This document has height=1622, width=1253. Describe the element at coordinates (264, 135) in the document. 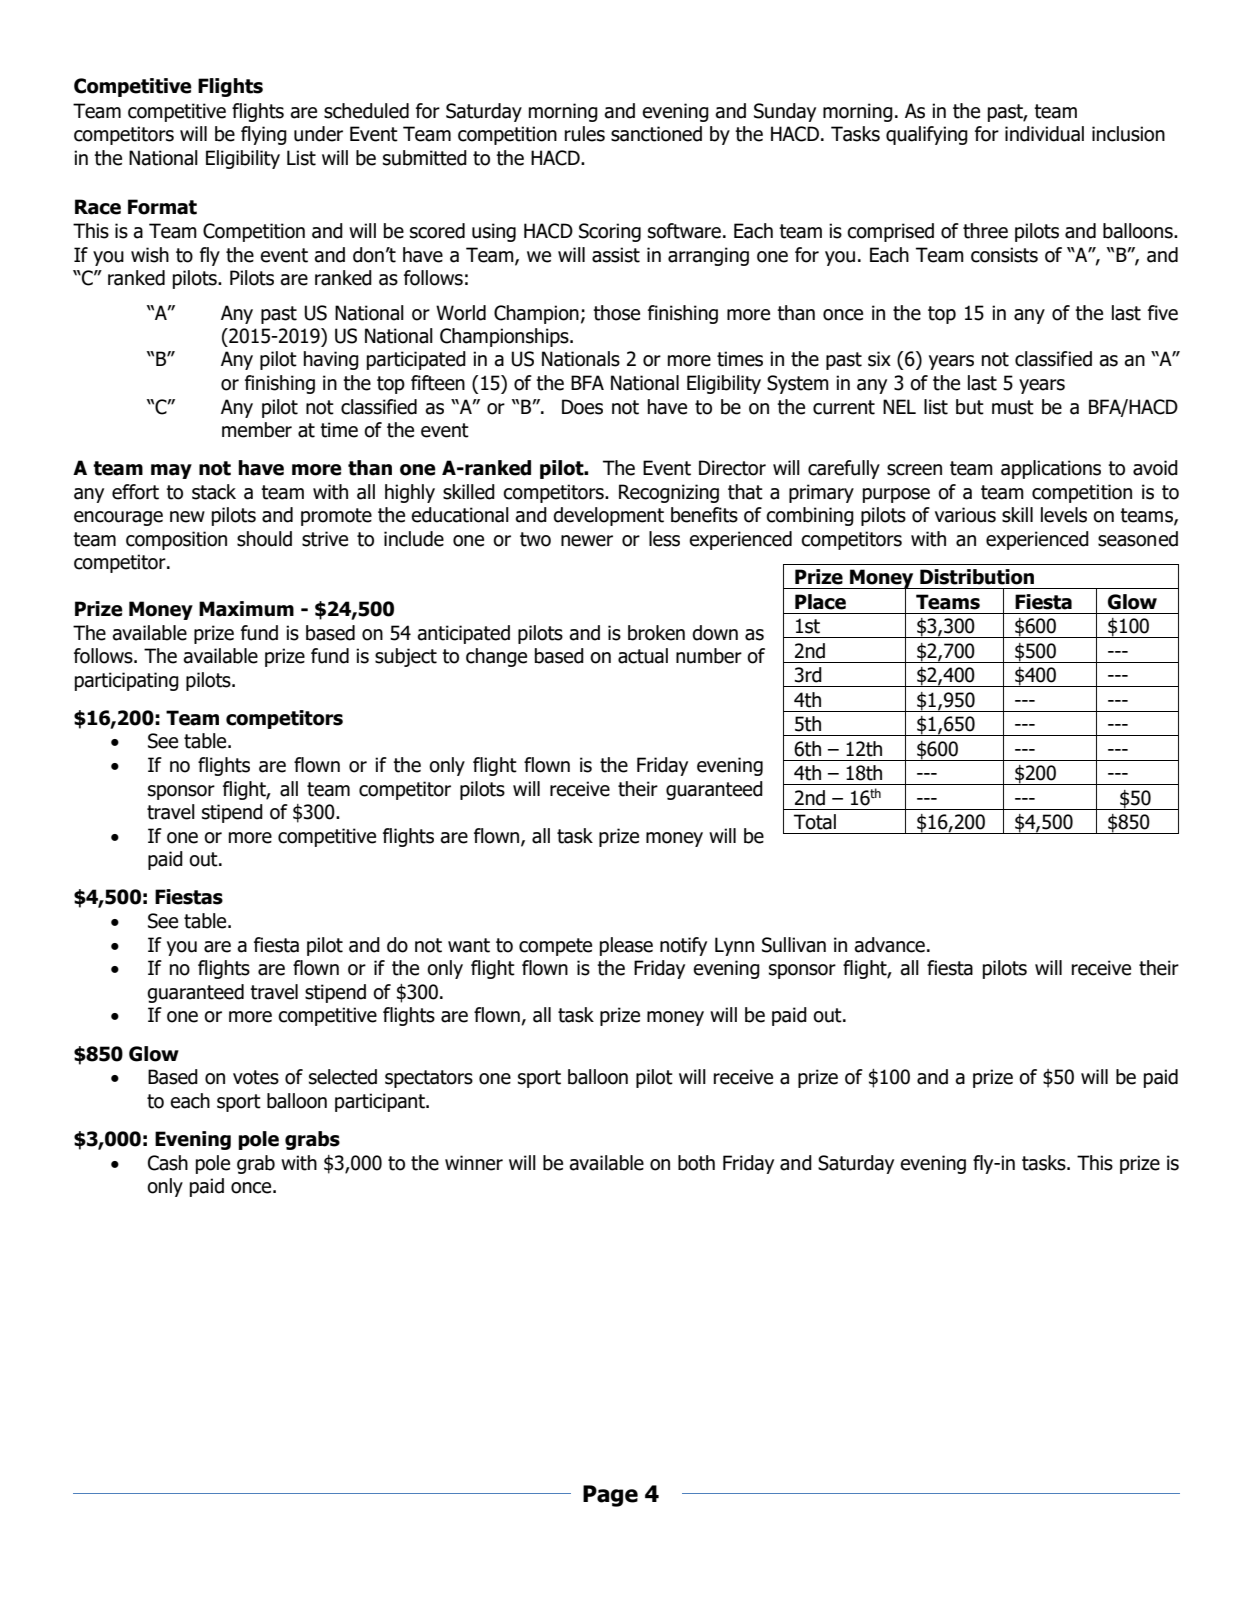

I see `flying` at that location.
